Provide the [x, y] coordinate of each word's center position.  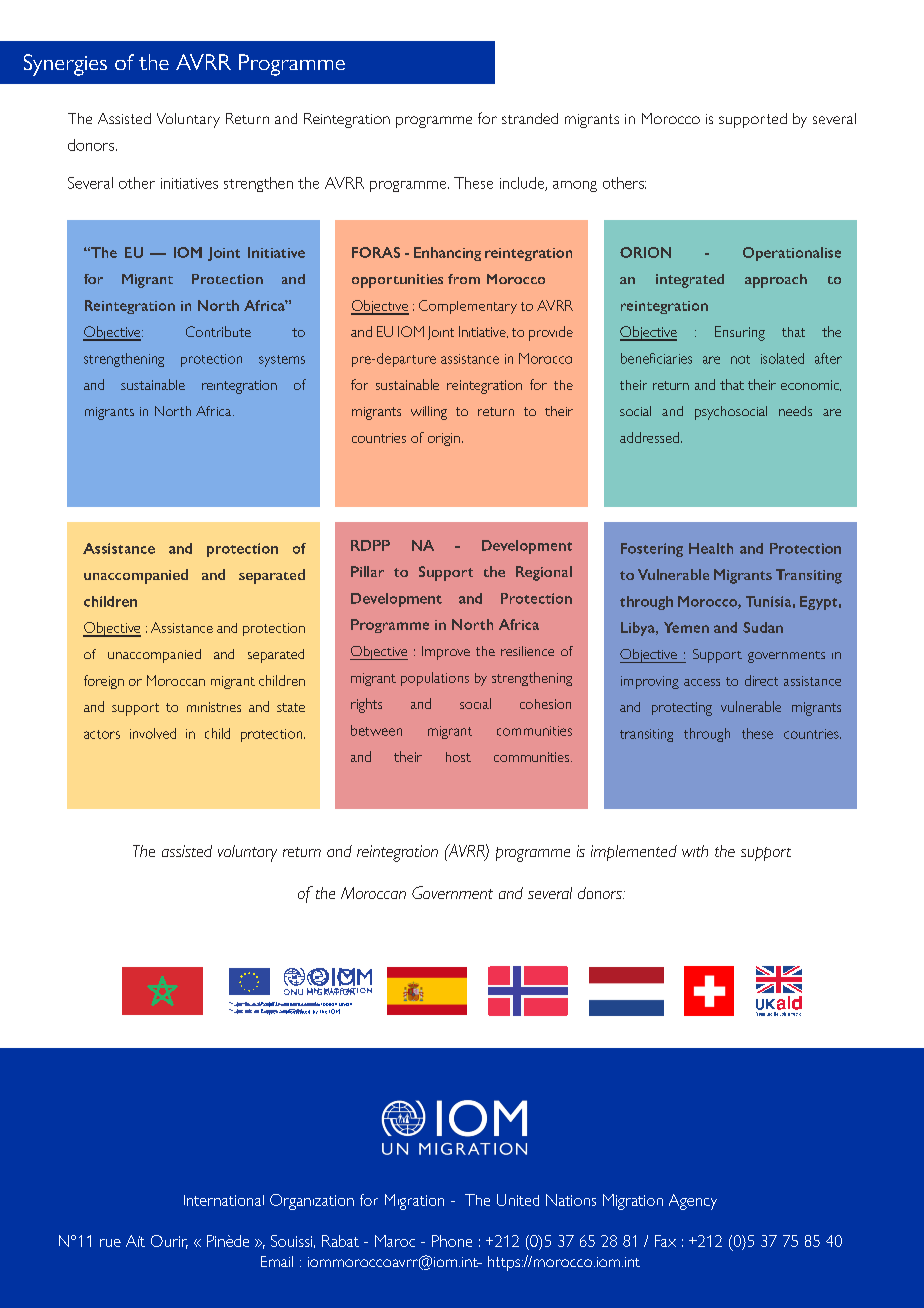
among [575, 186]
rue [110, 1243]
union [345, 1004]
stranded [530, 118]
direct [761, 680]
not [740, 359]
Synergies [65, 65]
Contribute [218, 331]
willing [429, 413]
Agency [693, 1202]
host [458, 757]
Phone [452, 1241]
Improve [446, 653]
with [695, 851]
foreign [104, 682]
